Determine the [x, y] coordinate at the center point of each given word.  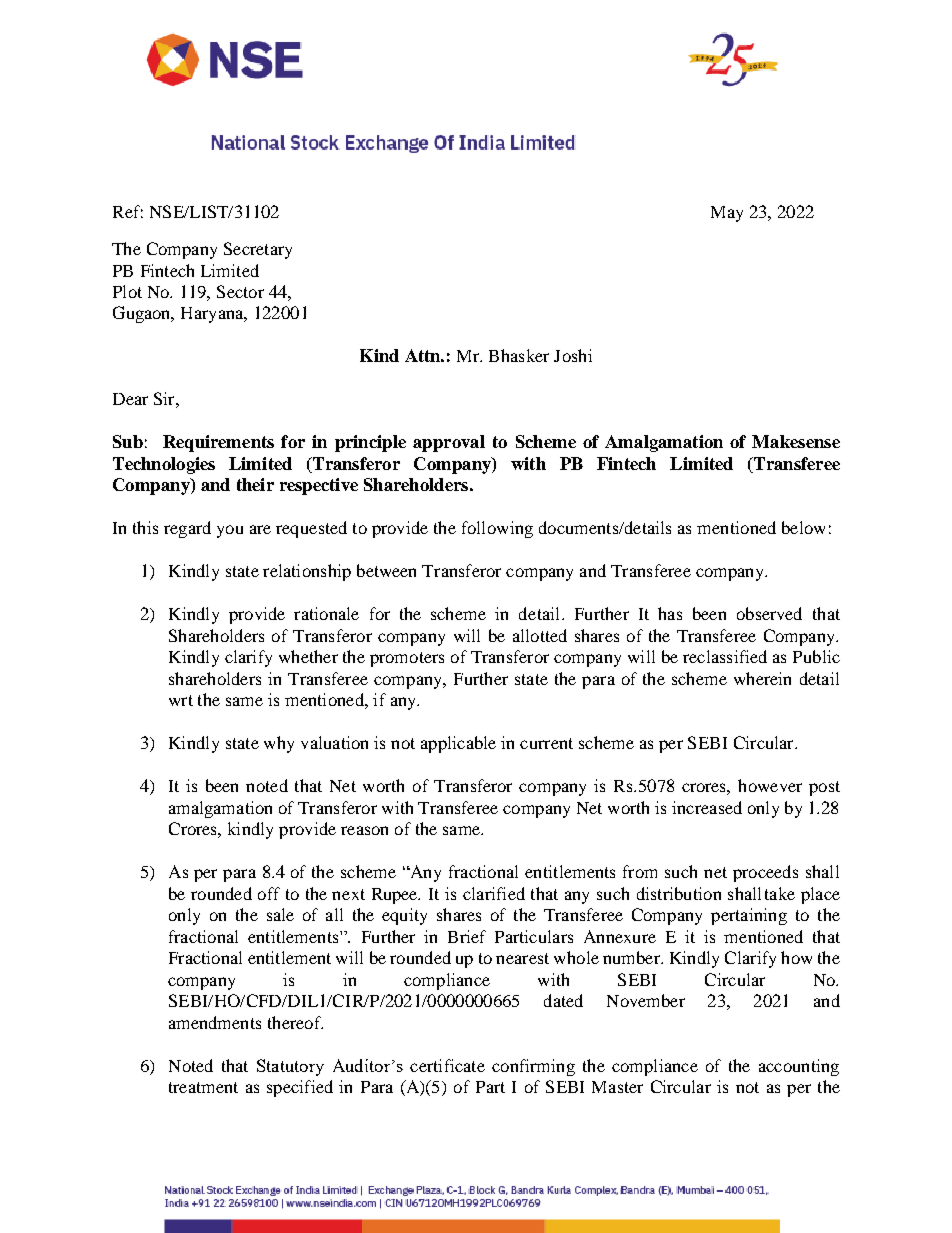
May [727, 214]
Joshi [573, 355]
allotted [540, 635]
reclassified [725, 656]
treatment [203, 1087]
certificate [447, 1065]
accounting [799, 1067]
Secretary [258, 250]
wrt [181, 700]
